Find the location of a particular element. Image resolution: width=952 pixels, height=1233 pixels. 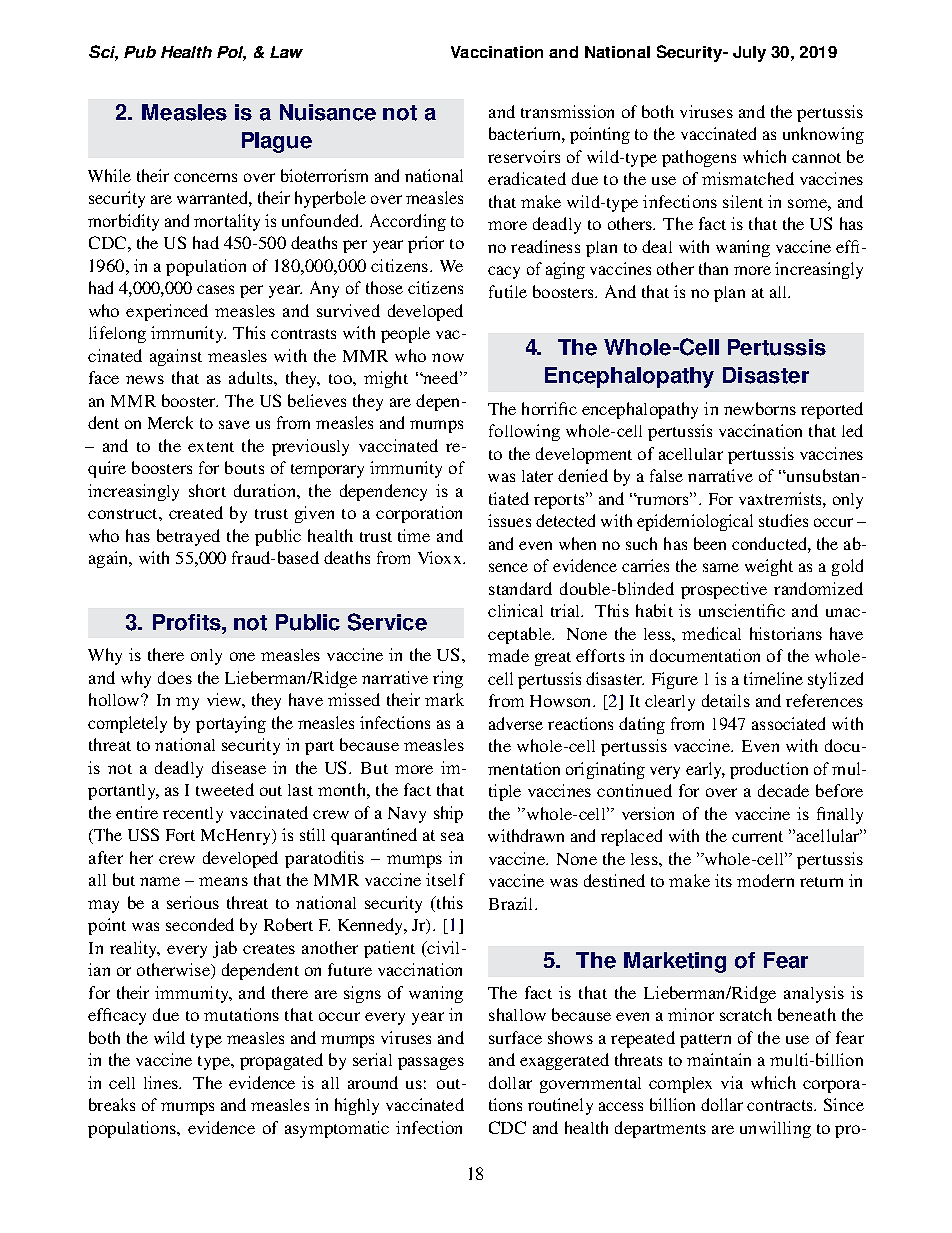

newborns is located at coordinates (760, 408).
